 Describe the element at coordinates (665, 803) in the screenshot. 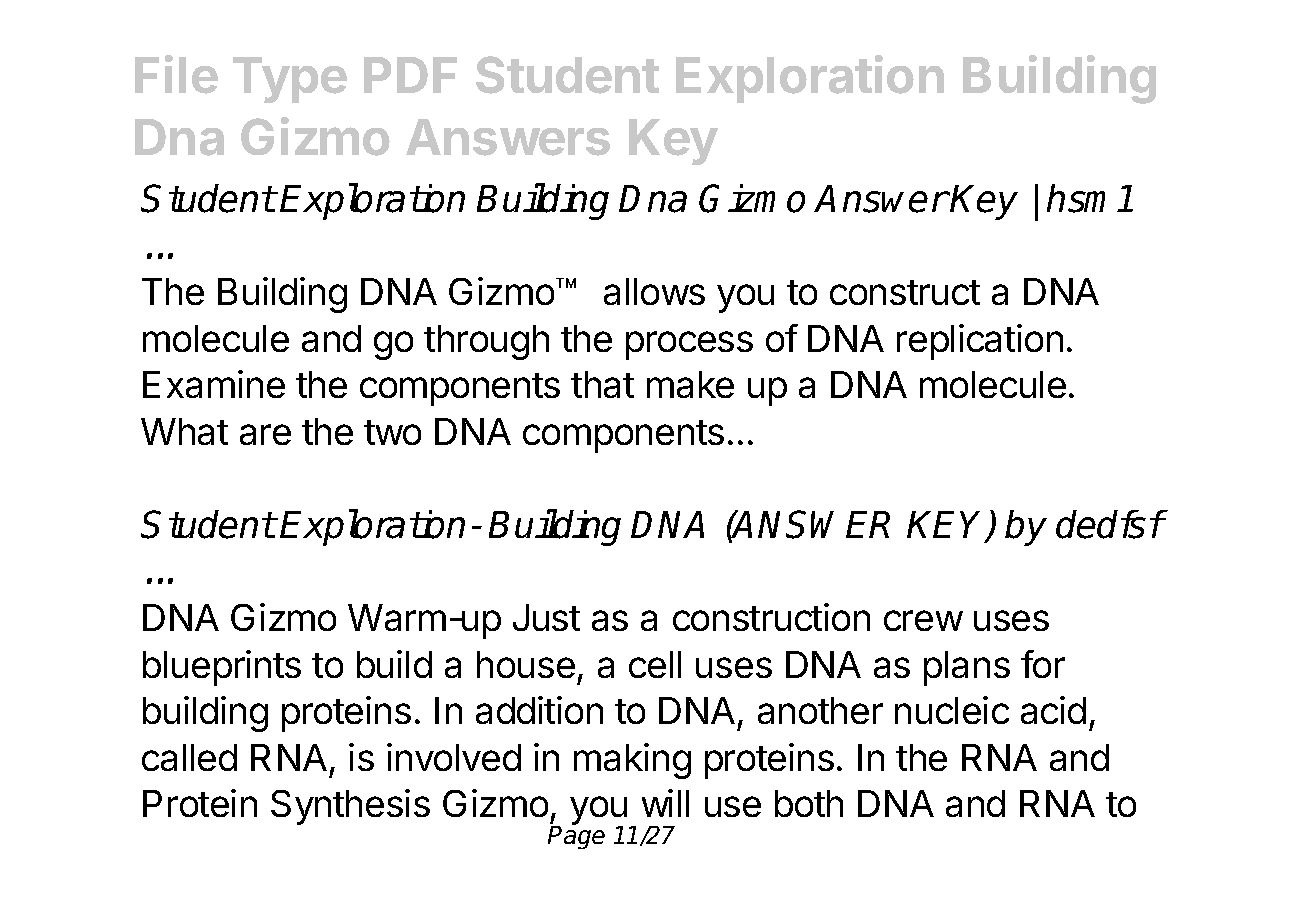

I see `will` at that location.
